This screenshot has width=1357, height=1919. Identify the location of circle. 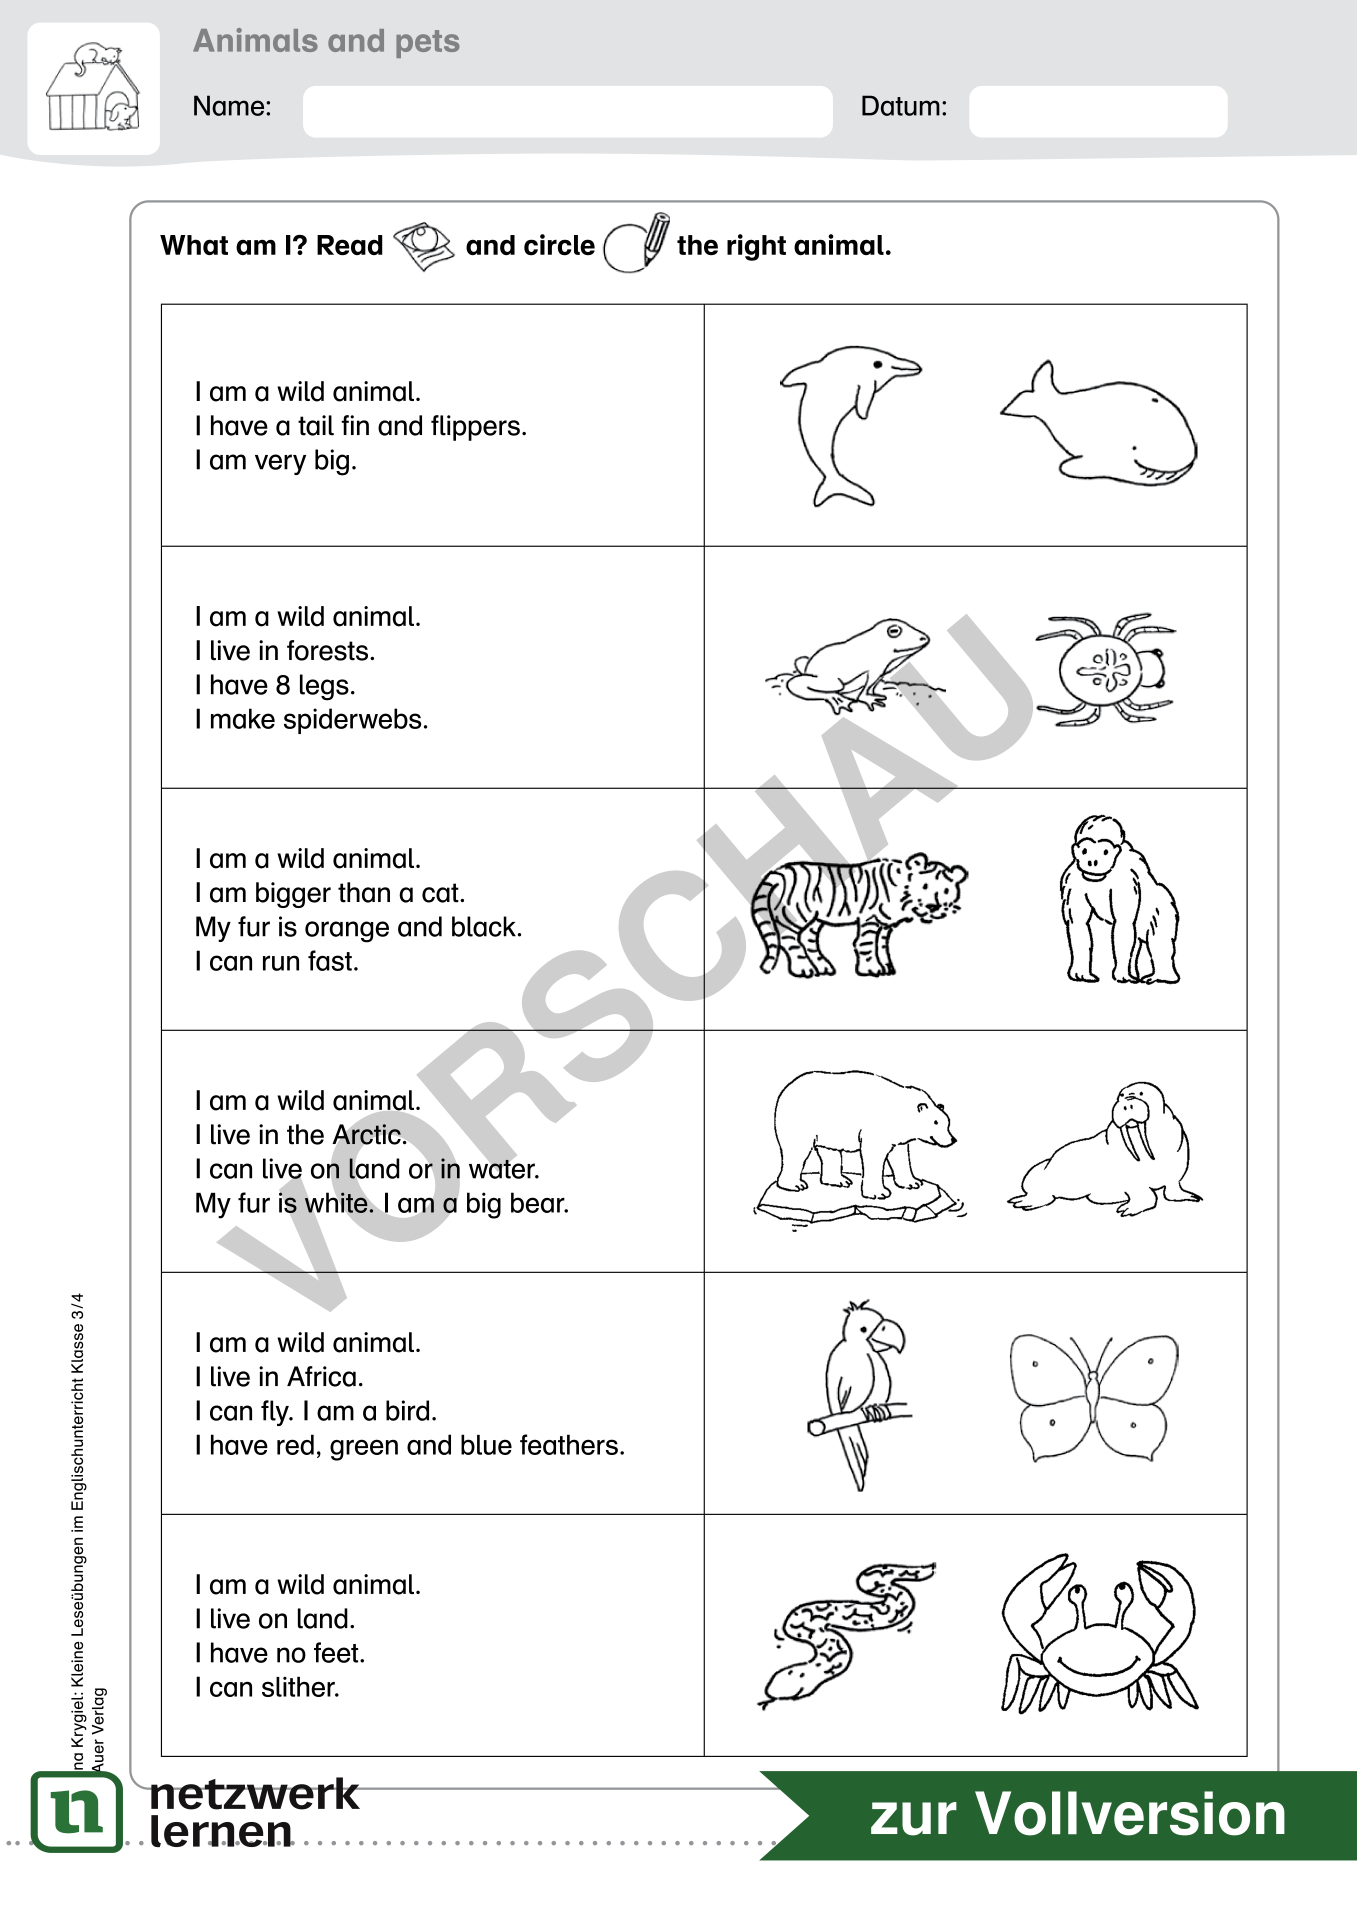
(559, 245).
